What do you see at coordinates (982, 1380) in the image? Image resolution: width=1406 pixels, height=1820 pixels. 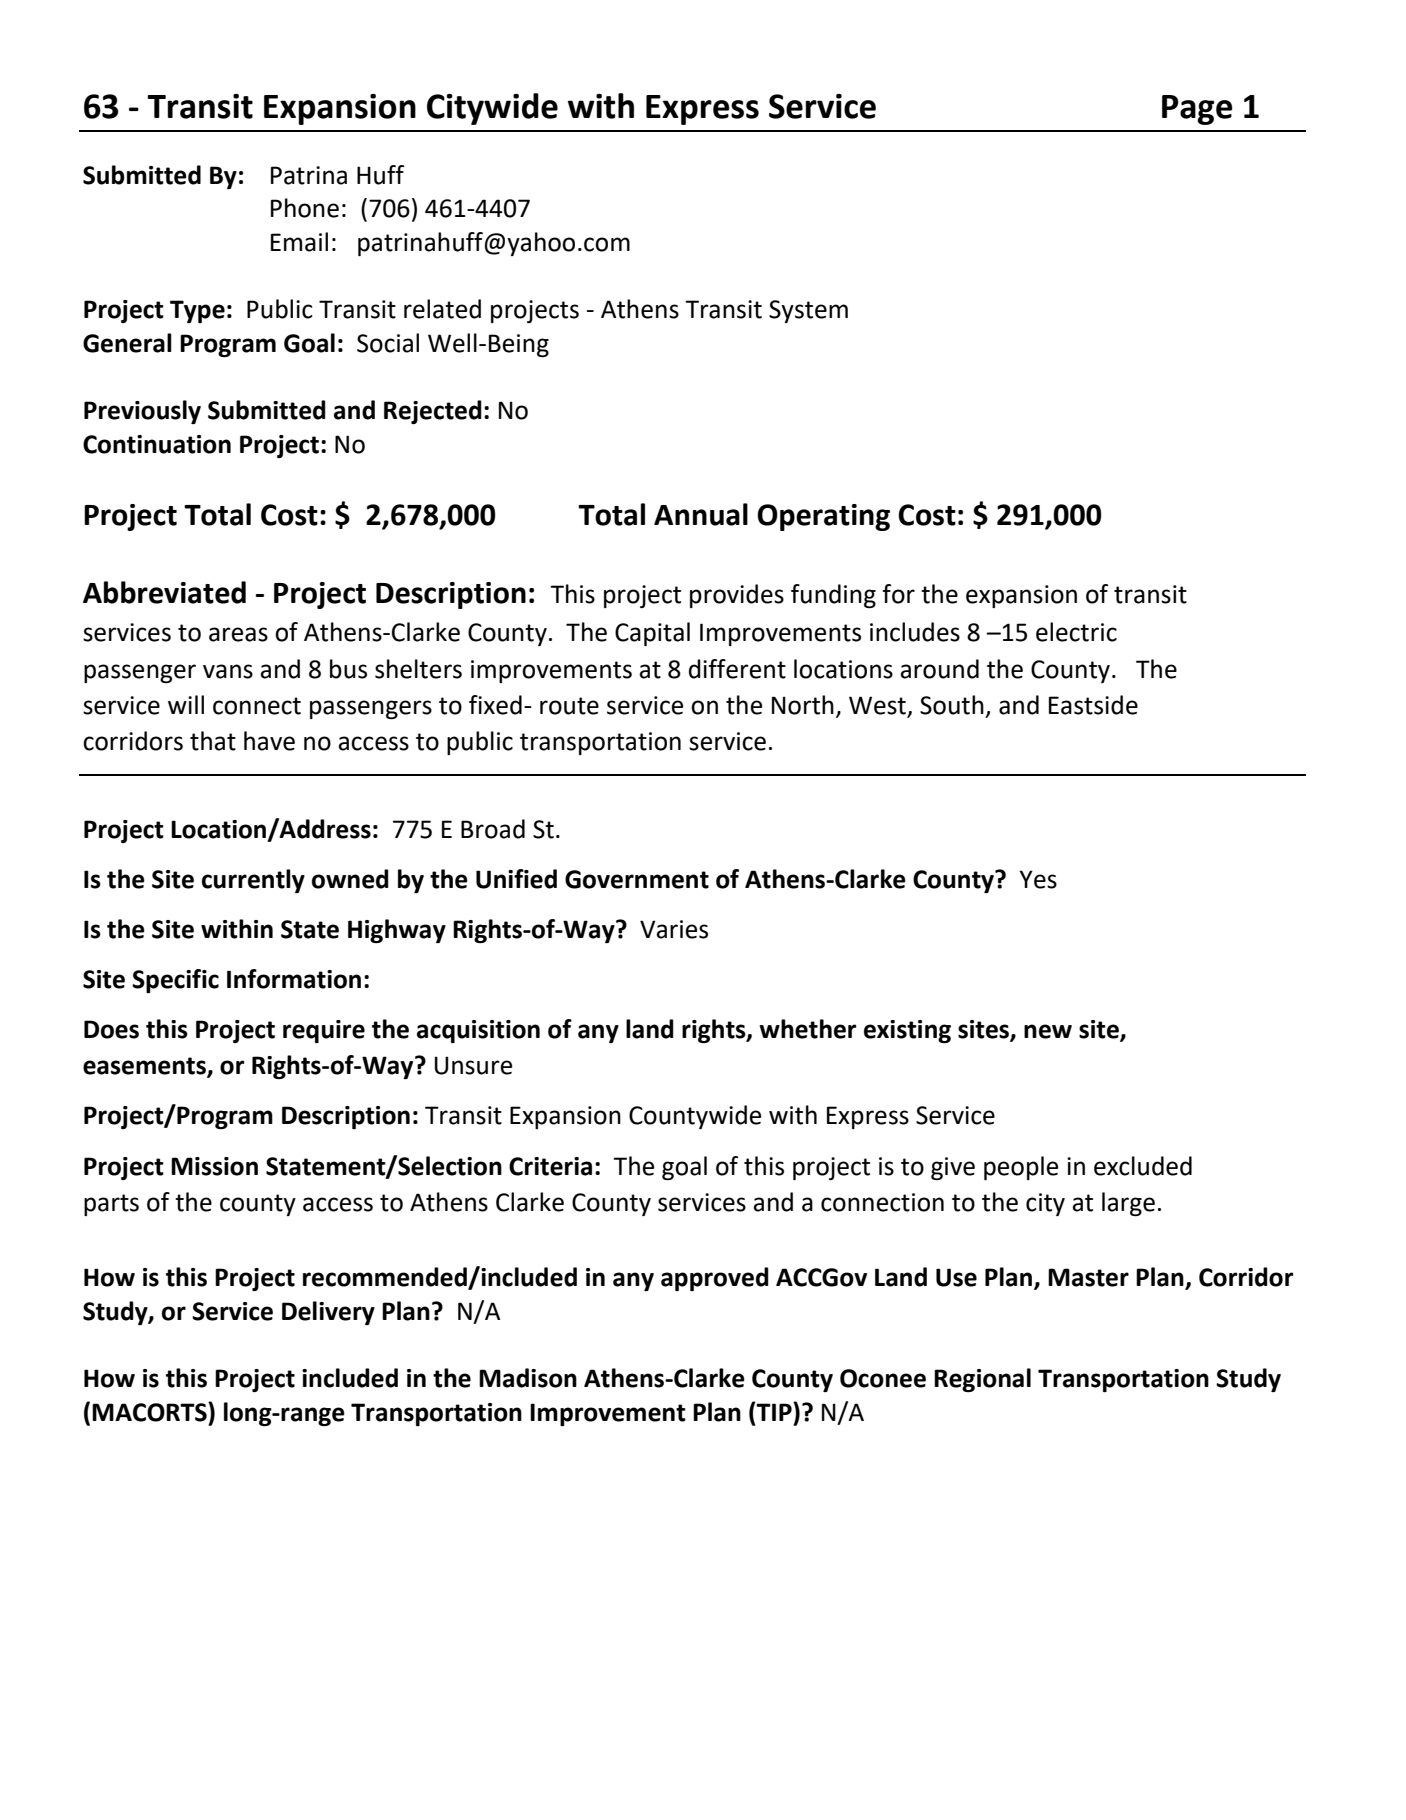 I see `Regional` at bounding box center [982, 1380].
